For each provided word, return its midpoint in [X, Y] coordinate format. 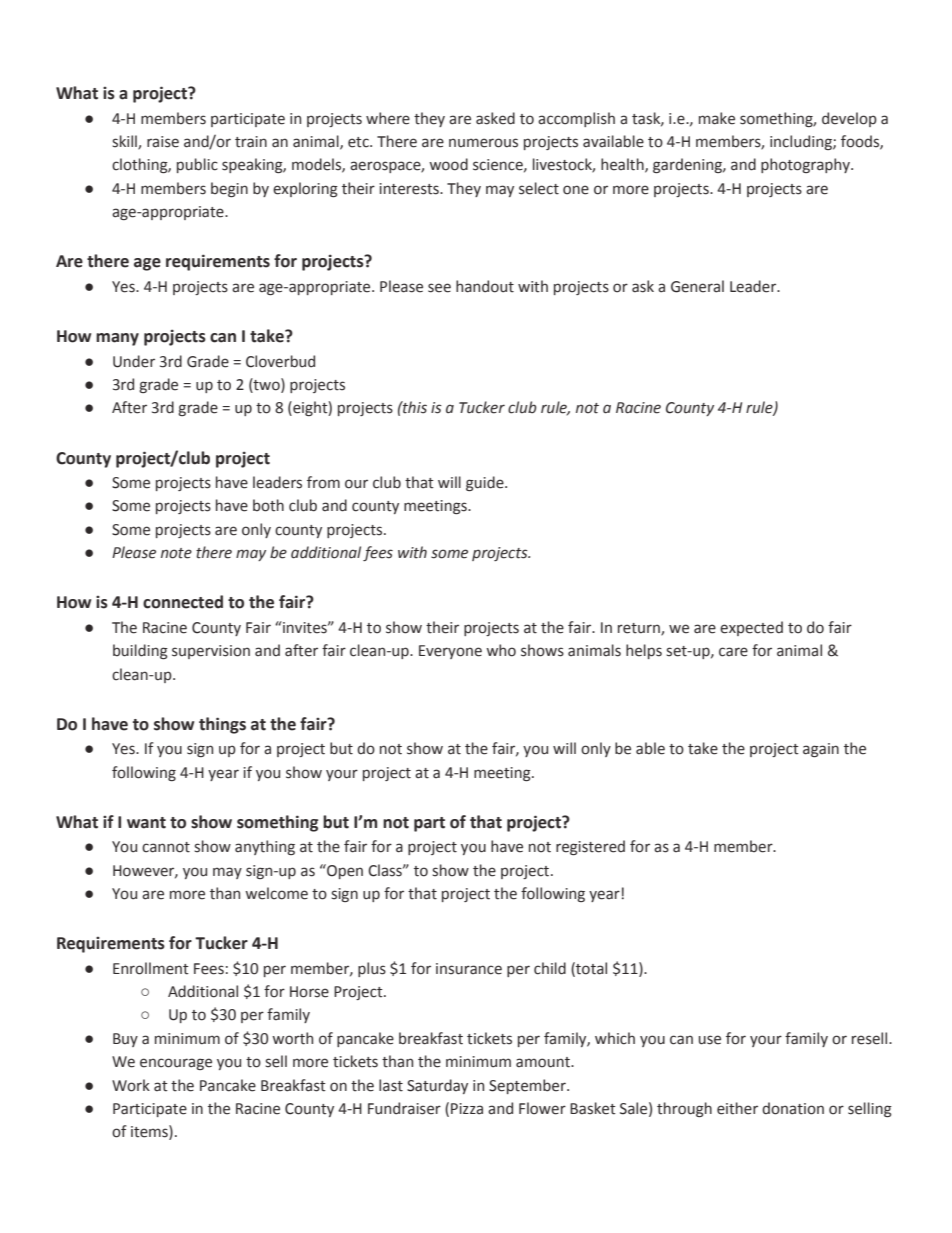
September [528, 1086]
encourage [176, 1064]
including [802, 142]
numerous [483, 143]
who [501, 650]
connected [183, 602]
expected [751, 628]
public [197, 165]
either [737, 1108]
